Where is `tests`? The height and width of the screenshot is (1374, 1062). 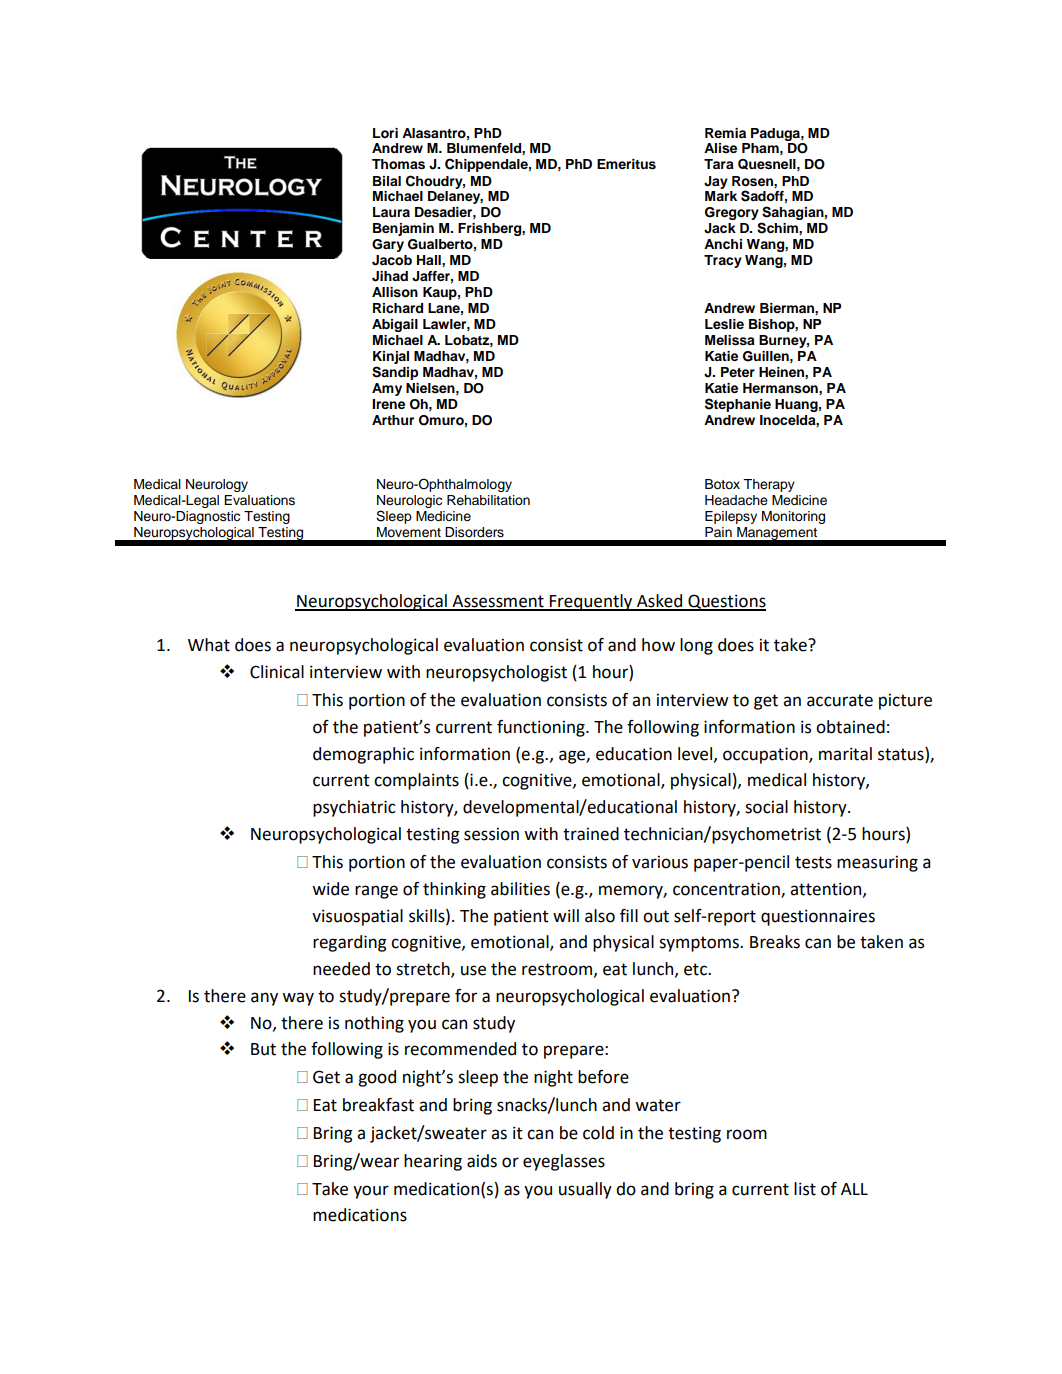
tests is located at coordinates (813, 862).
